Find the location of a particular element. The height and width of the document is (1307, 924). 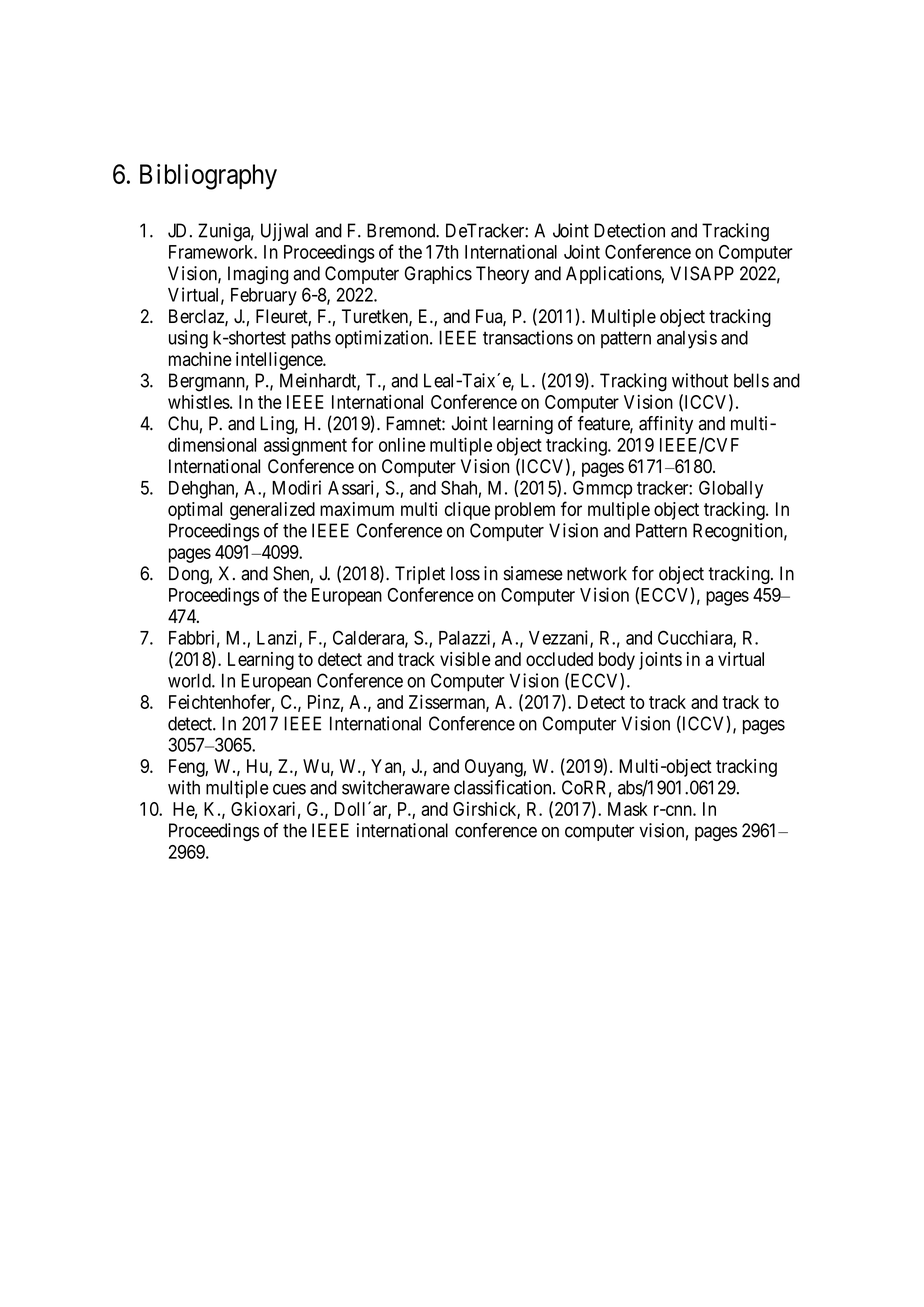

Applications is located at coordinates (614, 275).
